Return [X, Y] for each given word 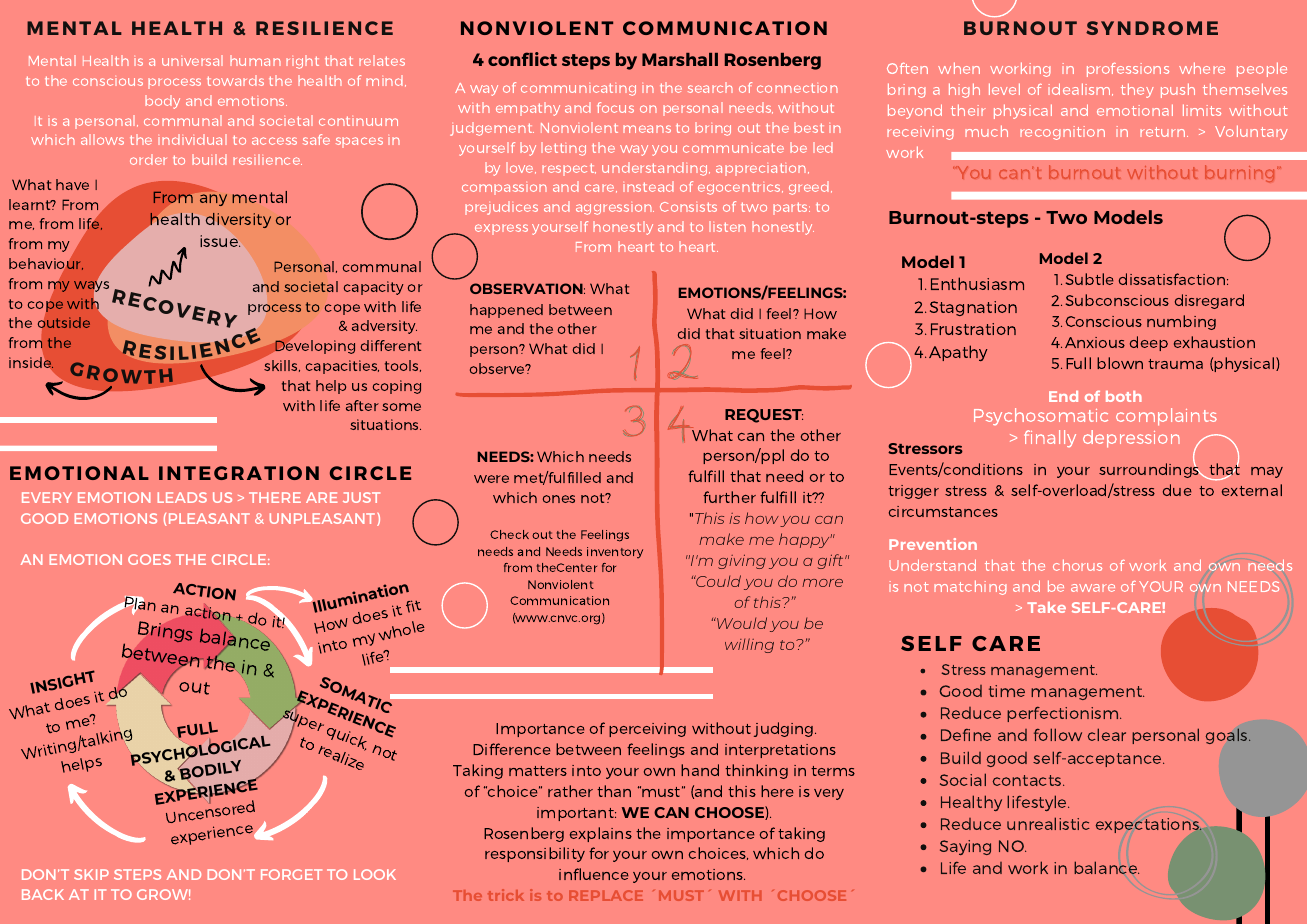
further [729, 497]
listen [727, 226]
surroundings [1150, 470]
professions [1128, 70]
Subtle [1089, 279]
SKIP [91, 874]
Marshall [680, 59]
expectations [1149, 825]
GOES [149, 559]
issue [220, 241]
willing [749, 645]
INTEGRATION [239, 473]
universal [192, 60]
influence [594, 874]
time [1007, 691]
